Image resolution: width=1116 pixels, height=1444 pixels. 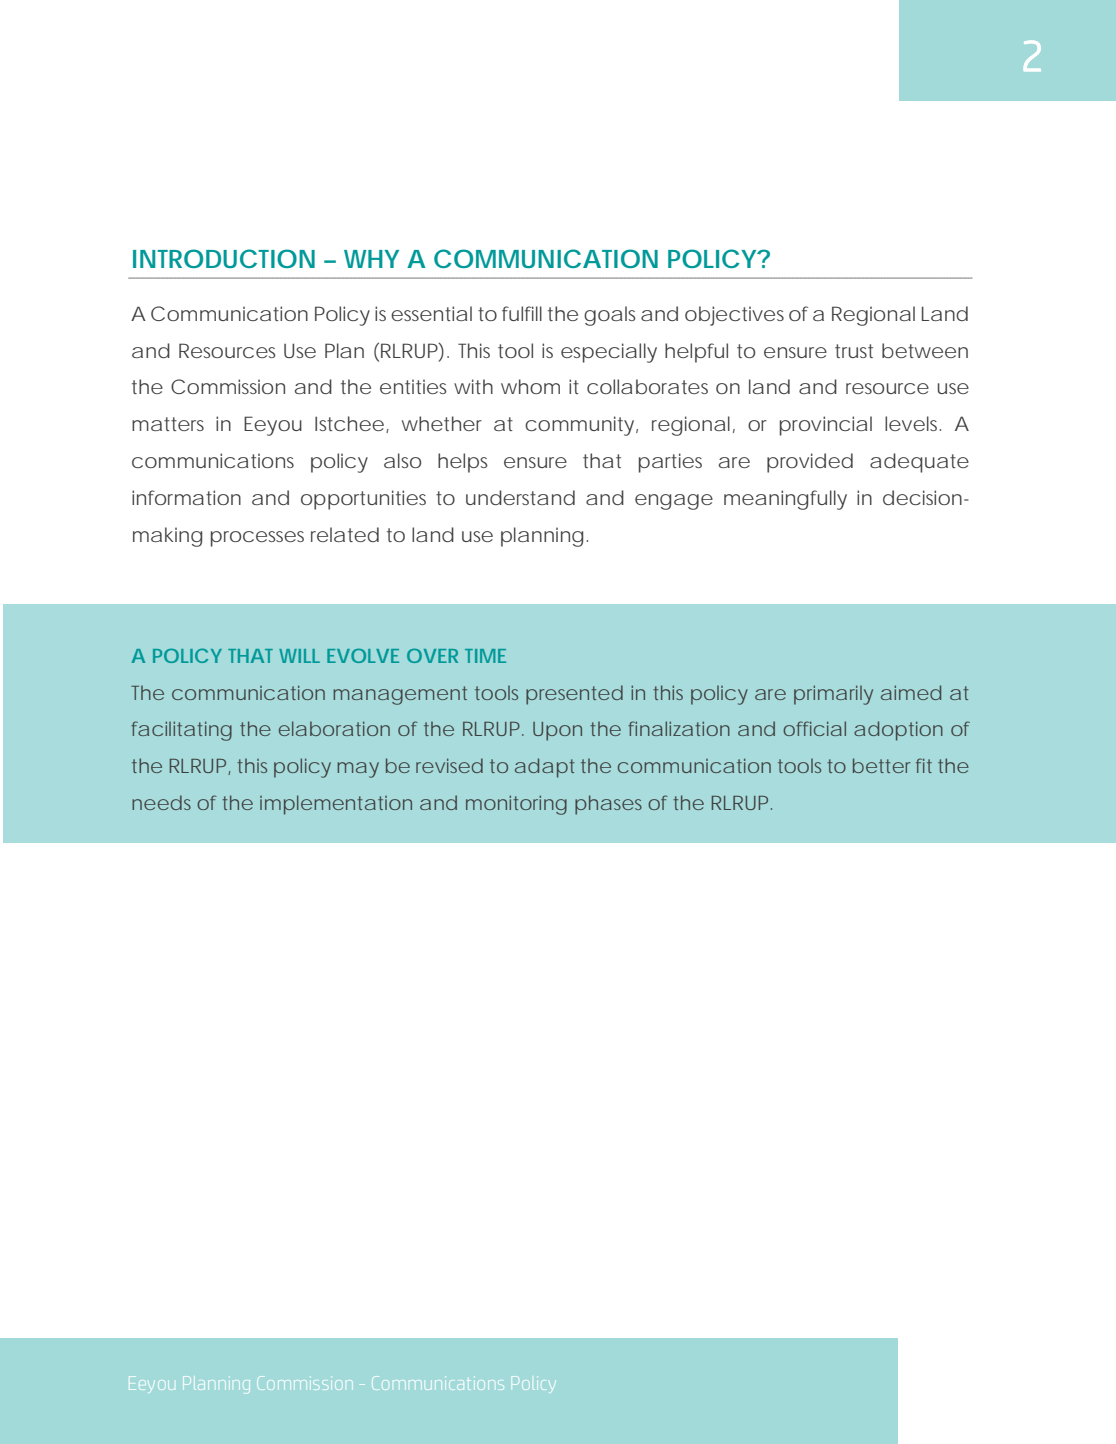 What do you see at coordinates (579, 426) in the image?
I see `community` at bounding box center [579, 426].
